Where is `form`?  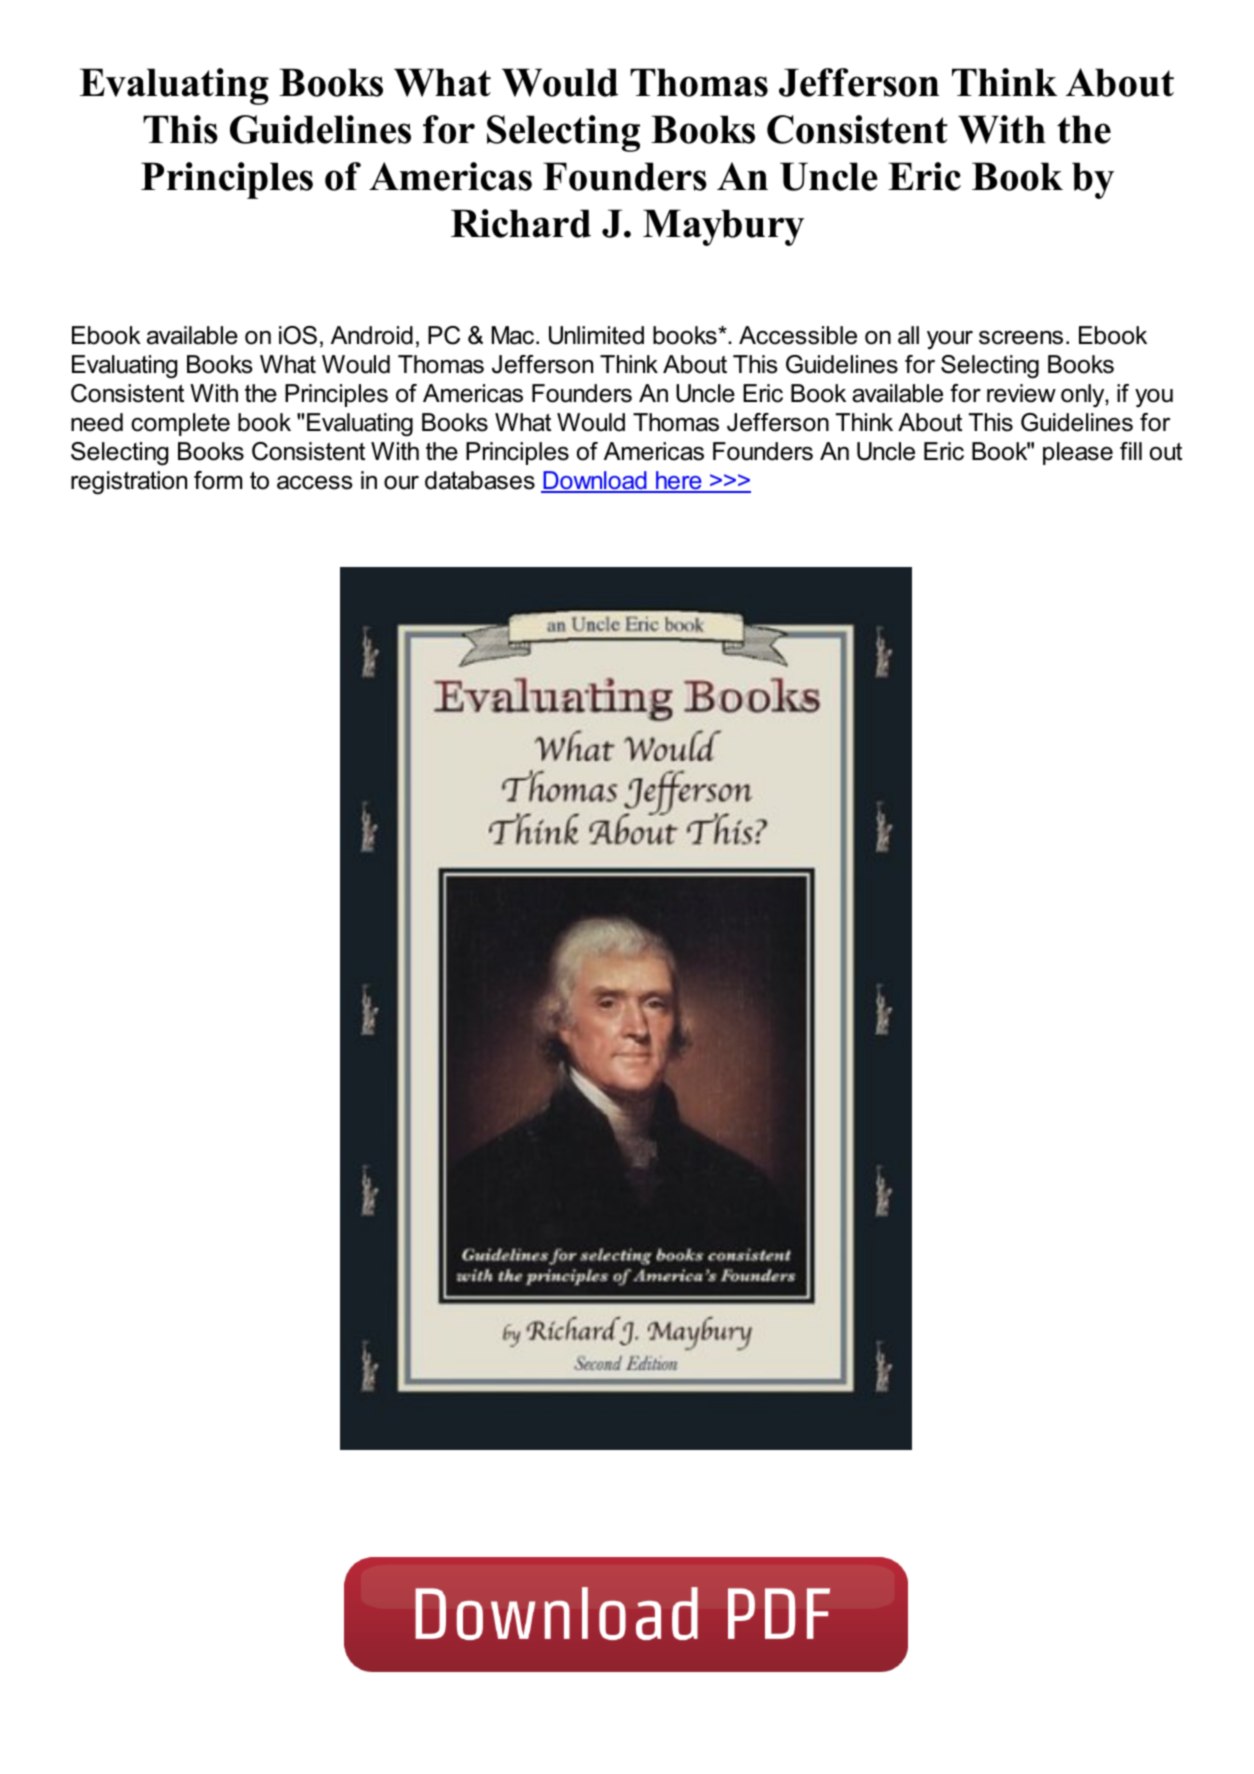 form is located at coordinates (218, 480).
